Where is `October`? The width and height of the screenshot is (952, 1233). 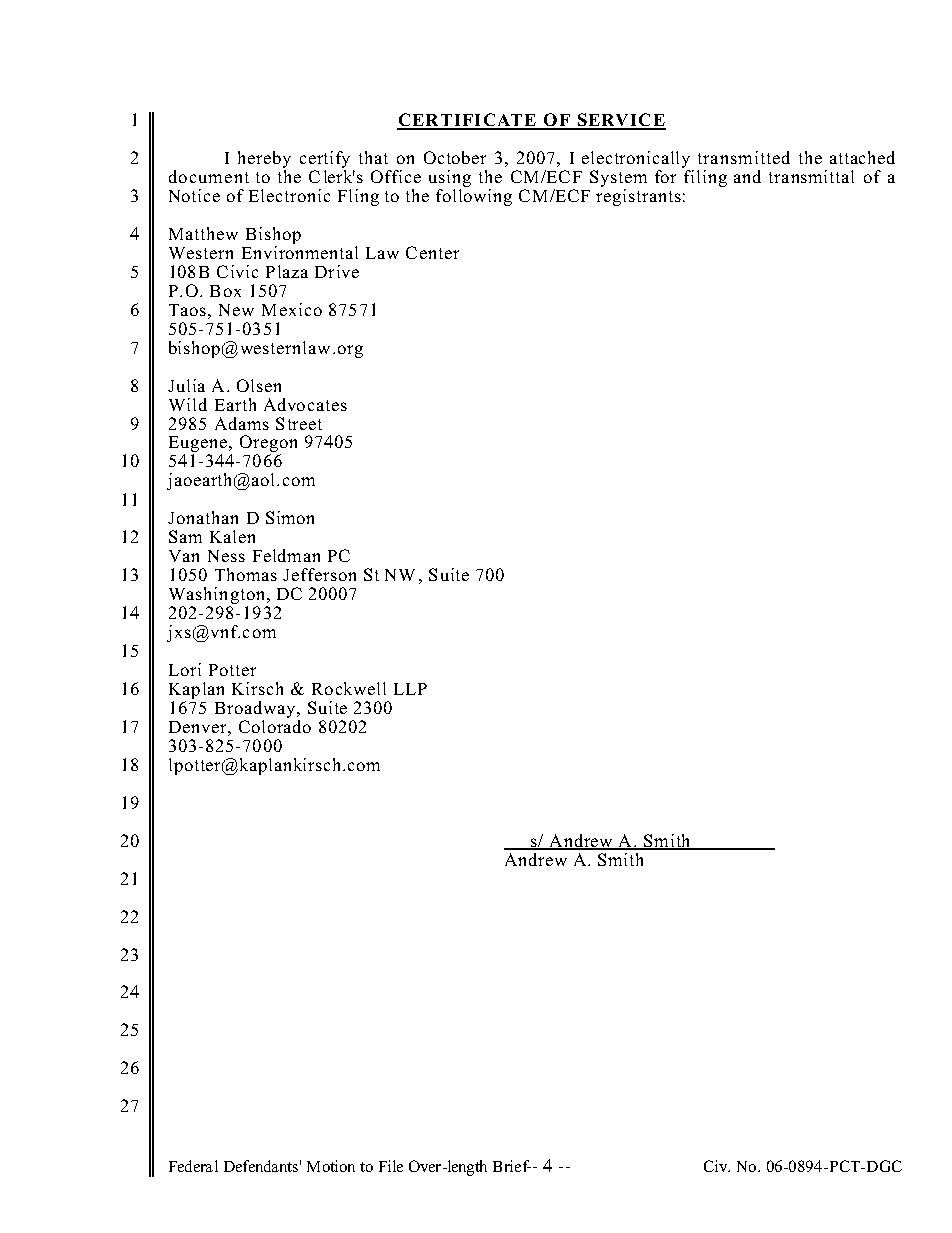 October is located at coordinates (455, 157).
